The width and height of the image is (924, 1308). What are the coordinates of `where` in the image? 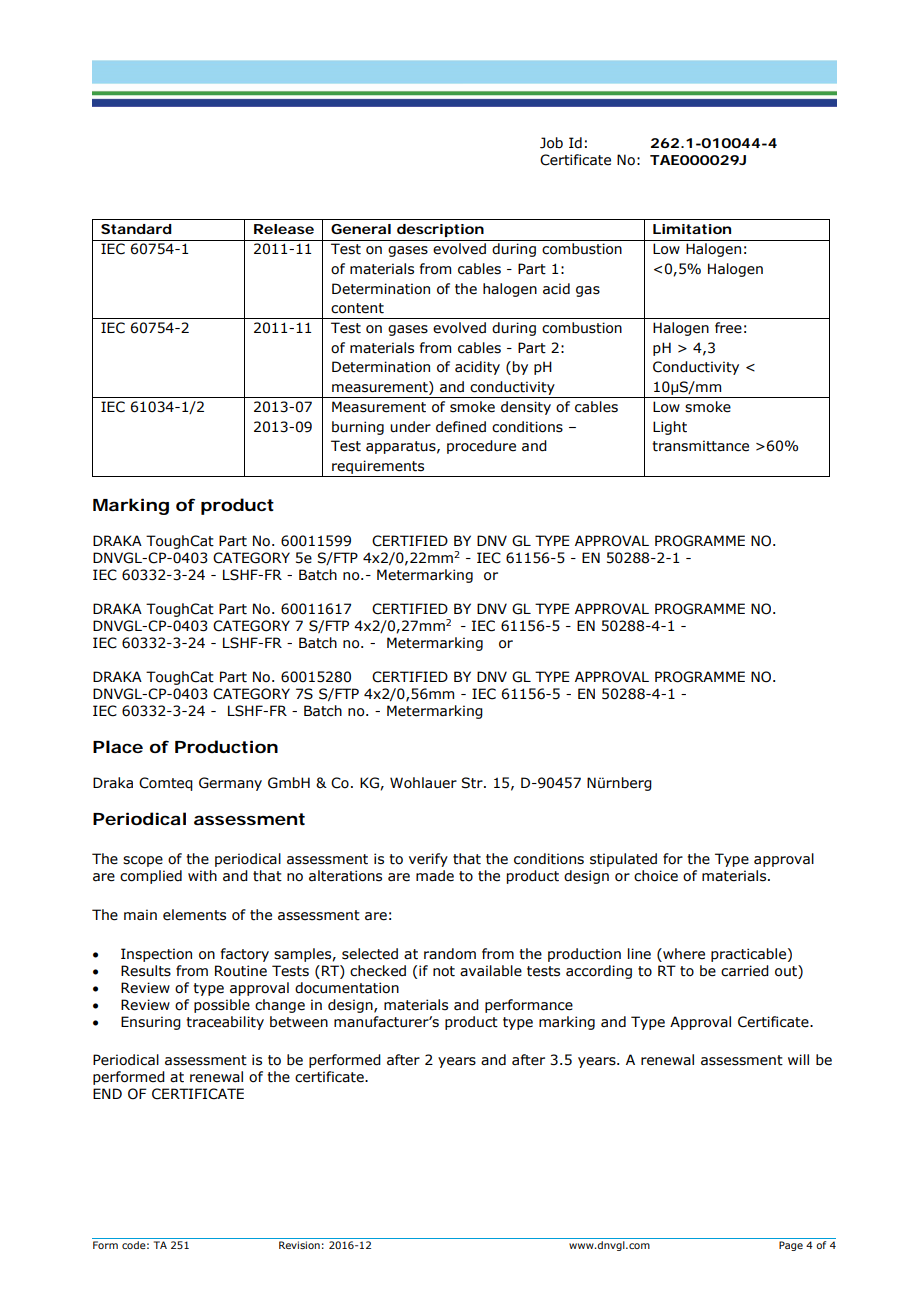 It's located at (683, 954).
